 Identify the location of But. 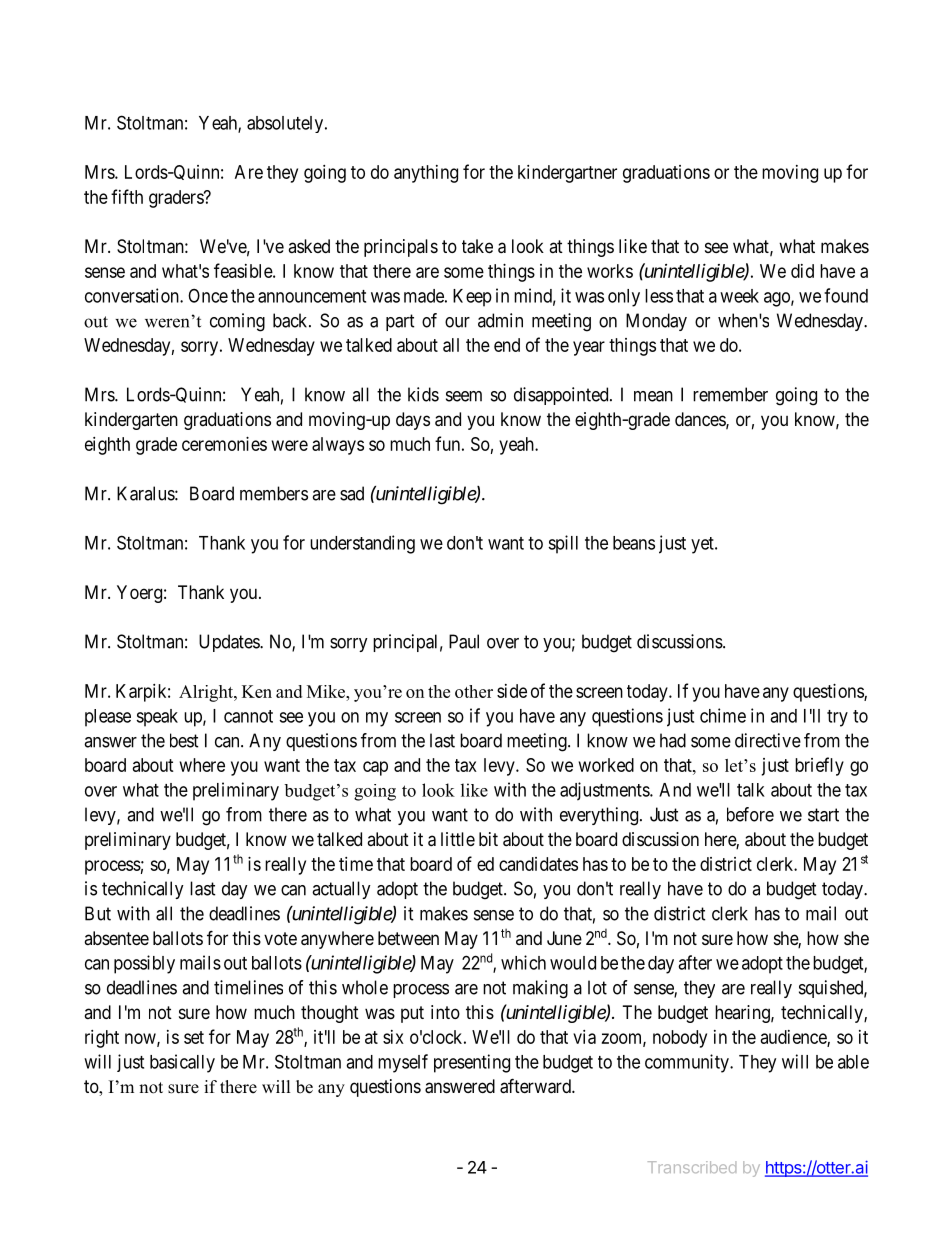
(98, 913).
